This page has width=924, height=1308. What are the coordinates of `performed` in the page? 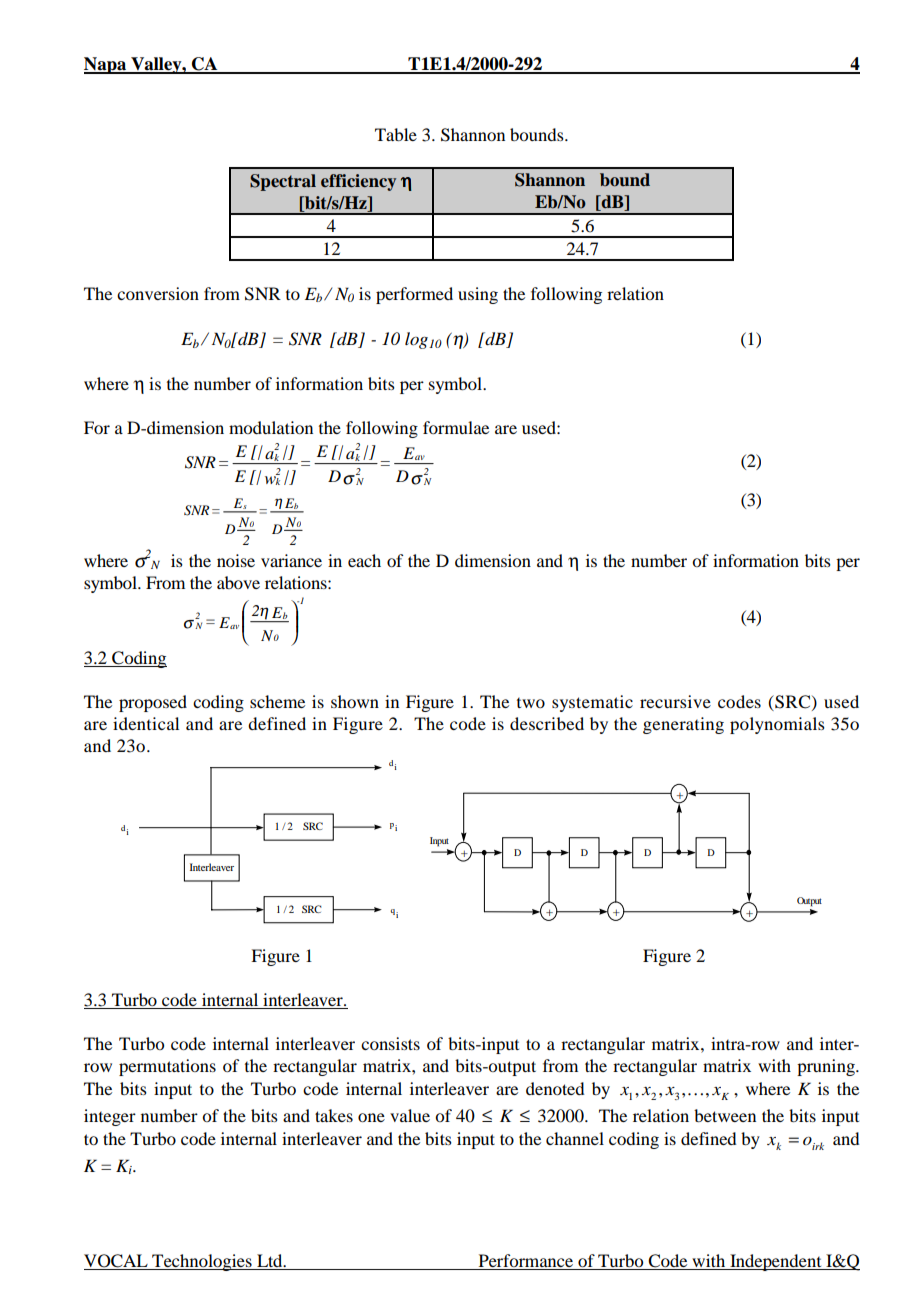 It's located at (414, 295).
